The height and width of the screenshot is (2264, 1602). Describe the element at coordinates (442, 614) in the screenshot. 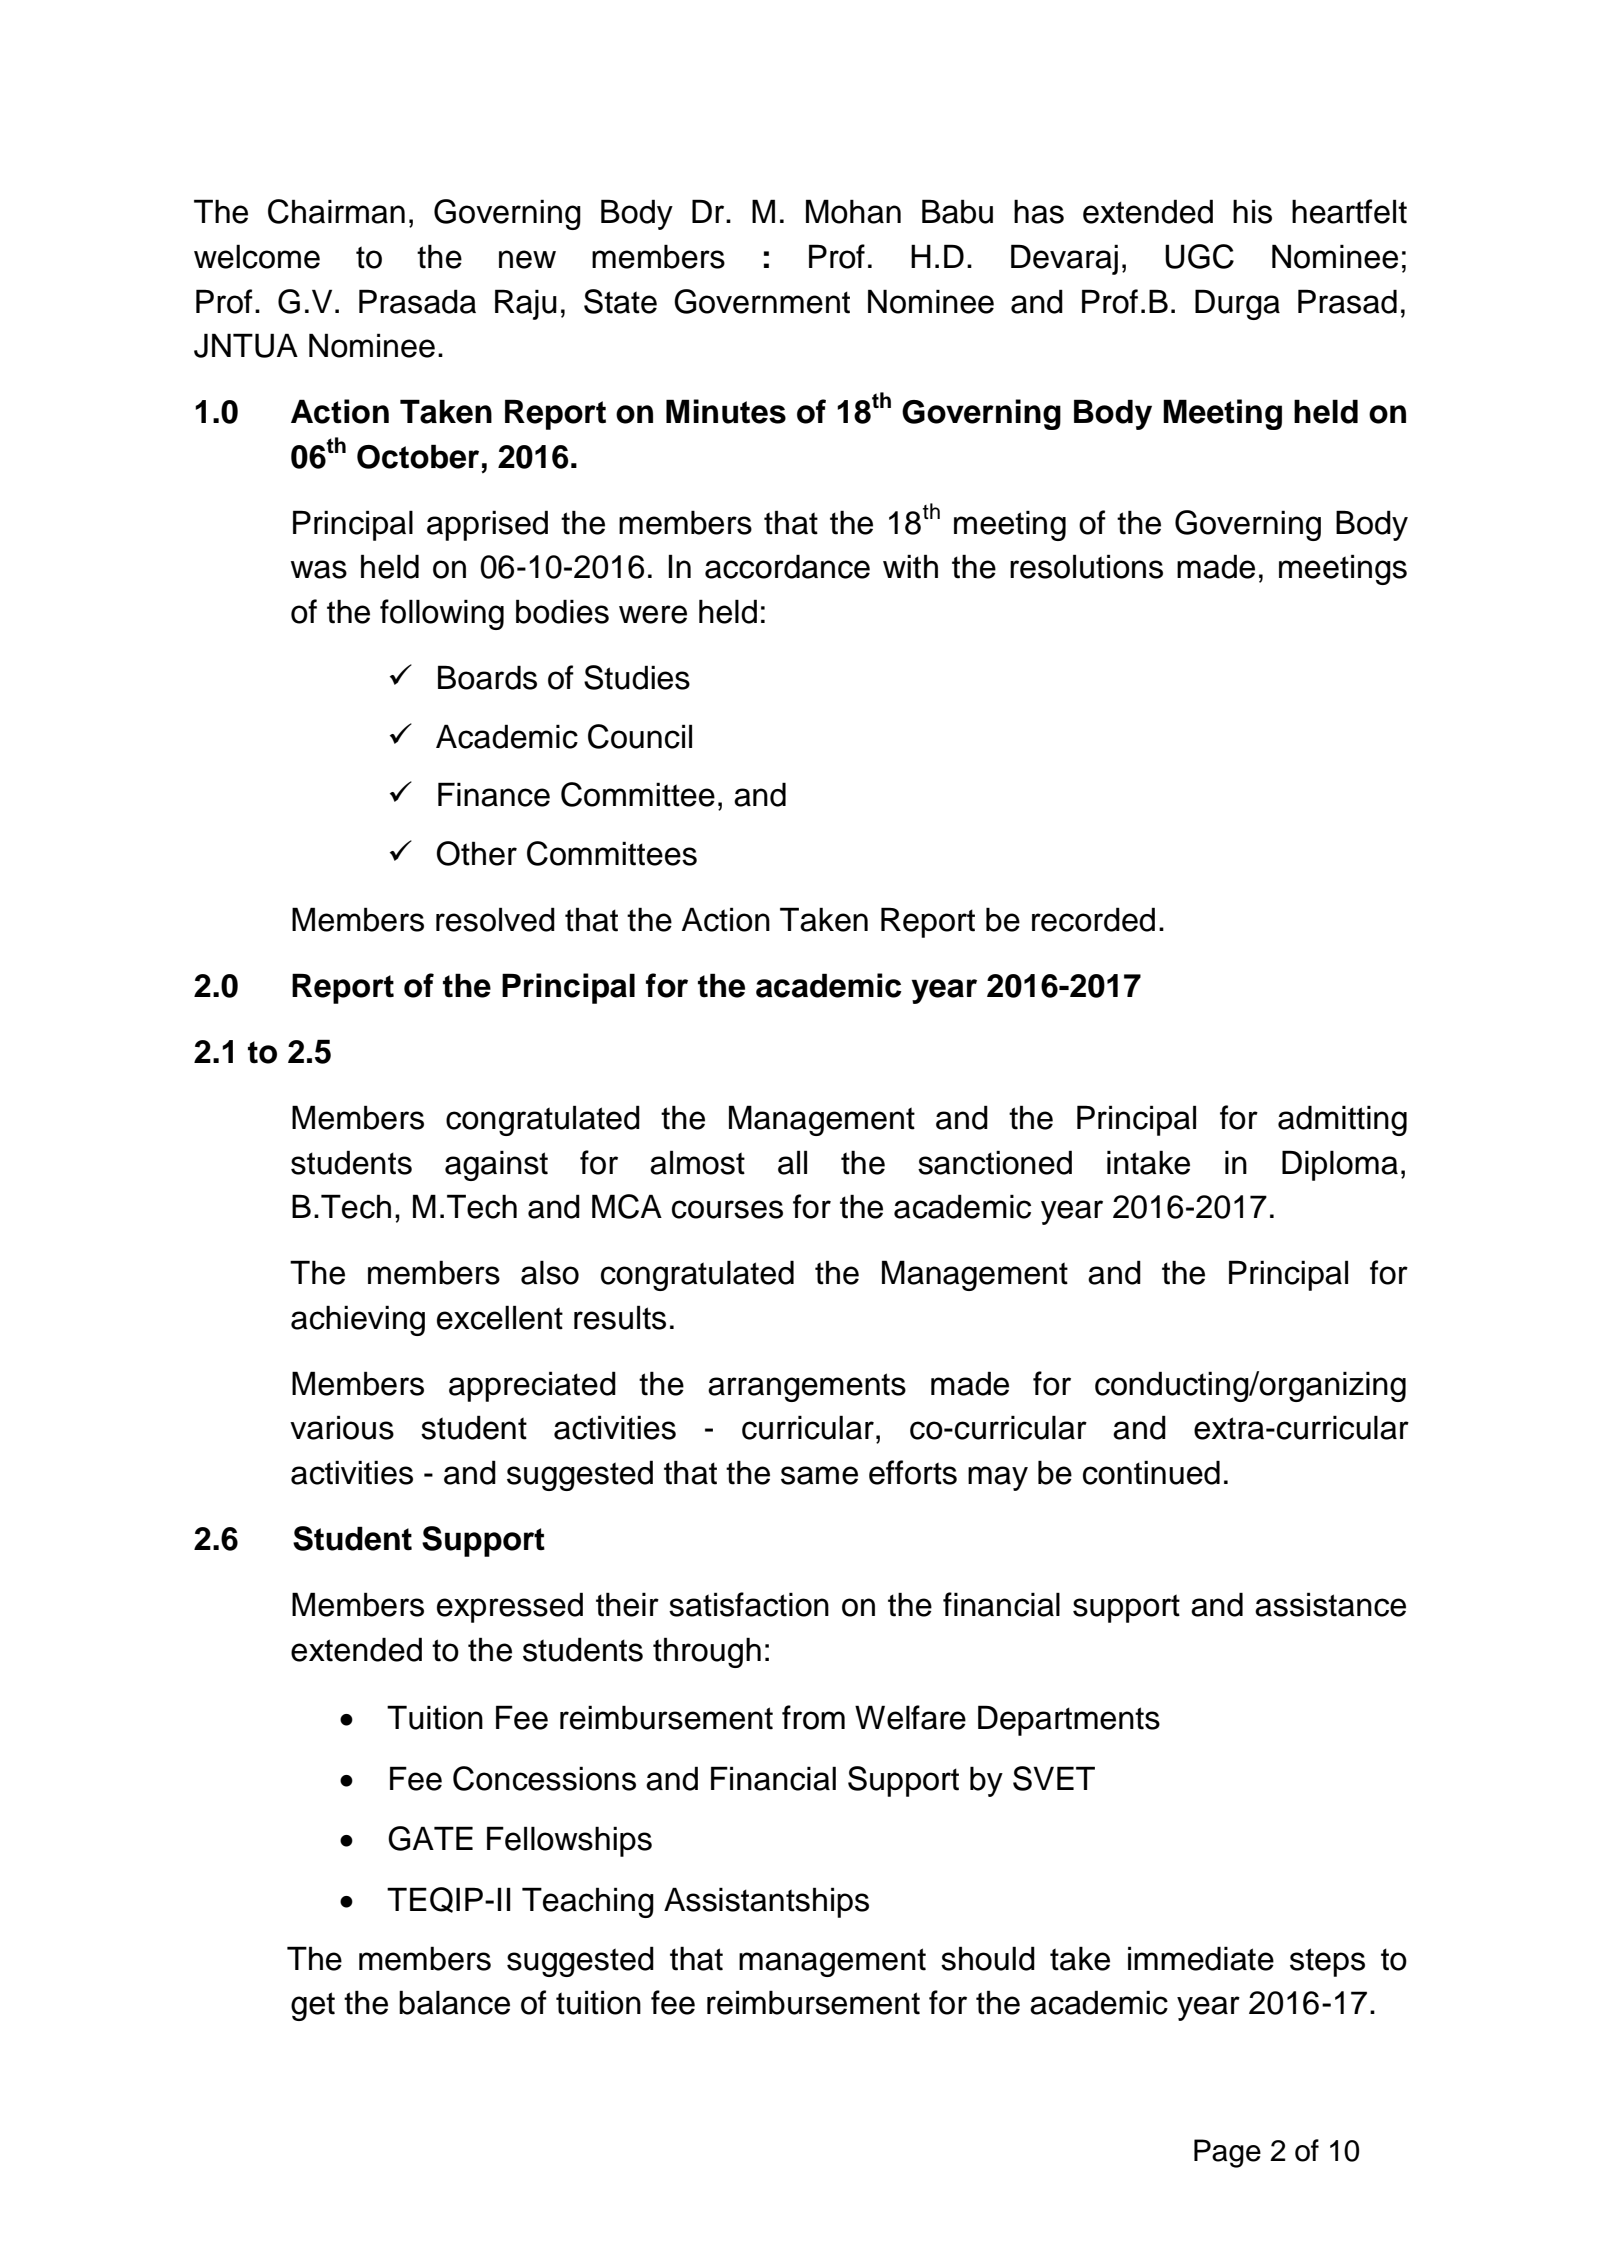

I see `following` at that location.
